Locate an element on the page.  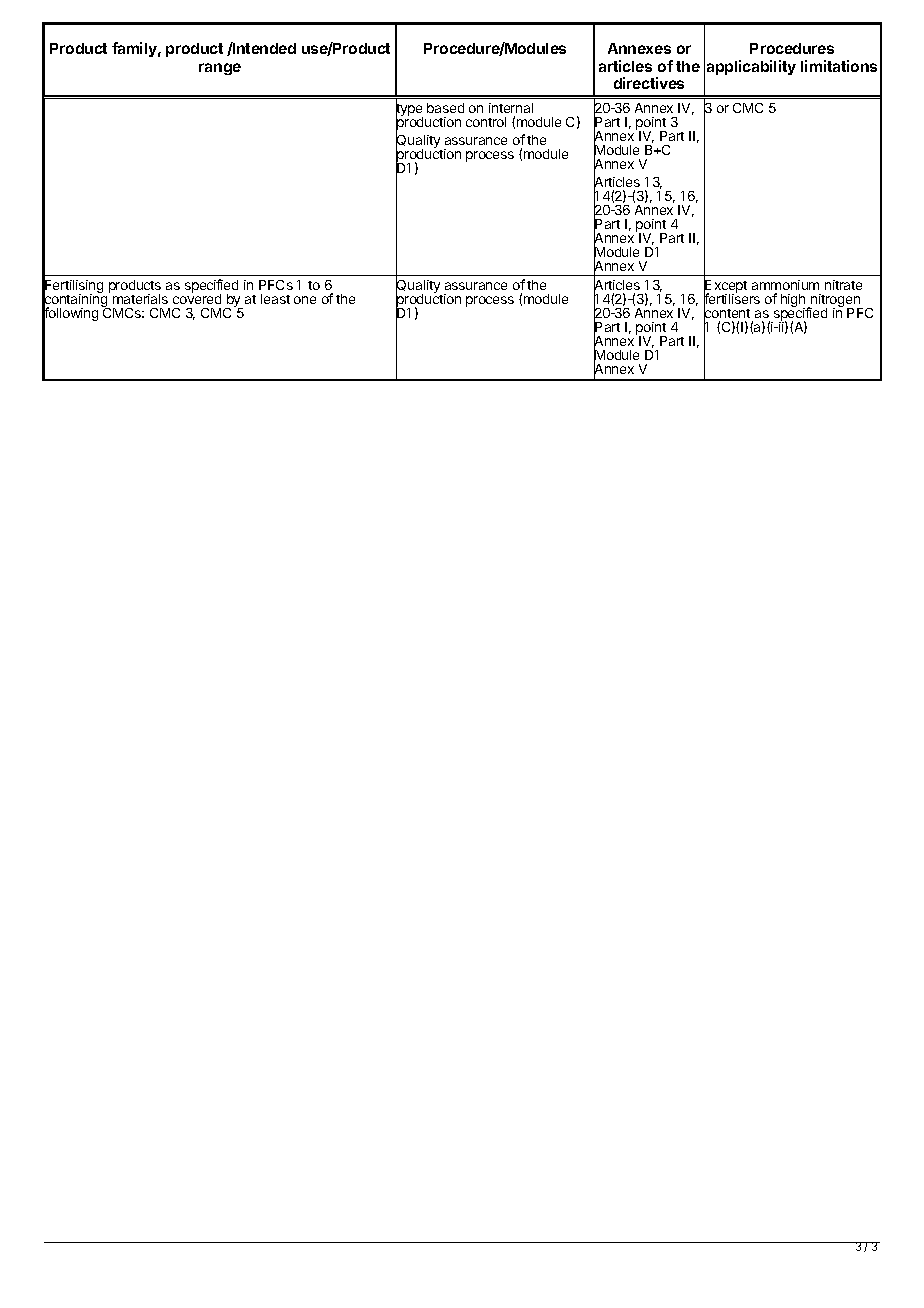
limitations is located at coordinates (839, 66).
